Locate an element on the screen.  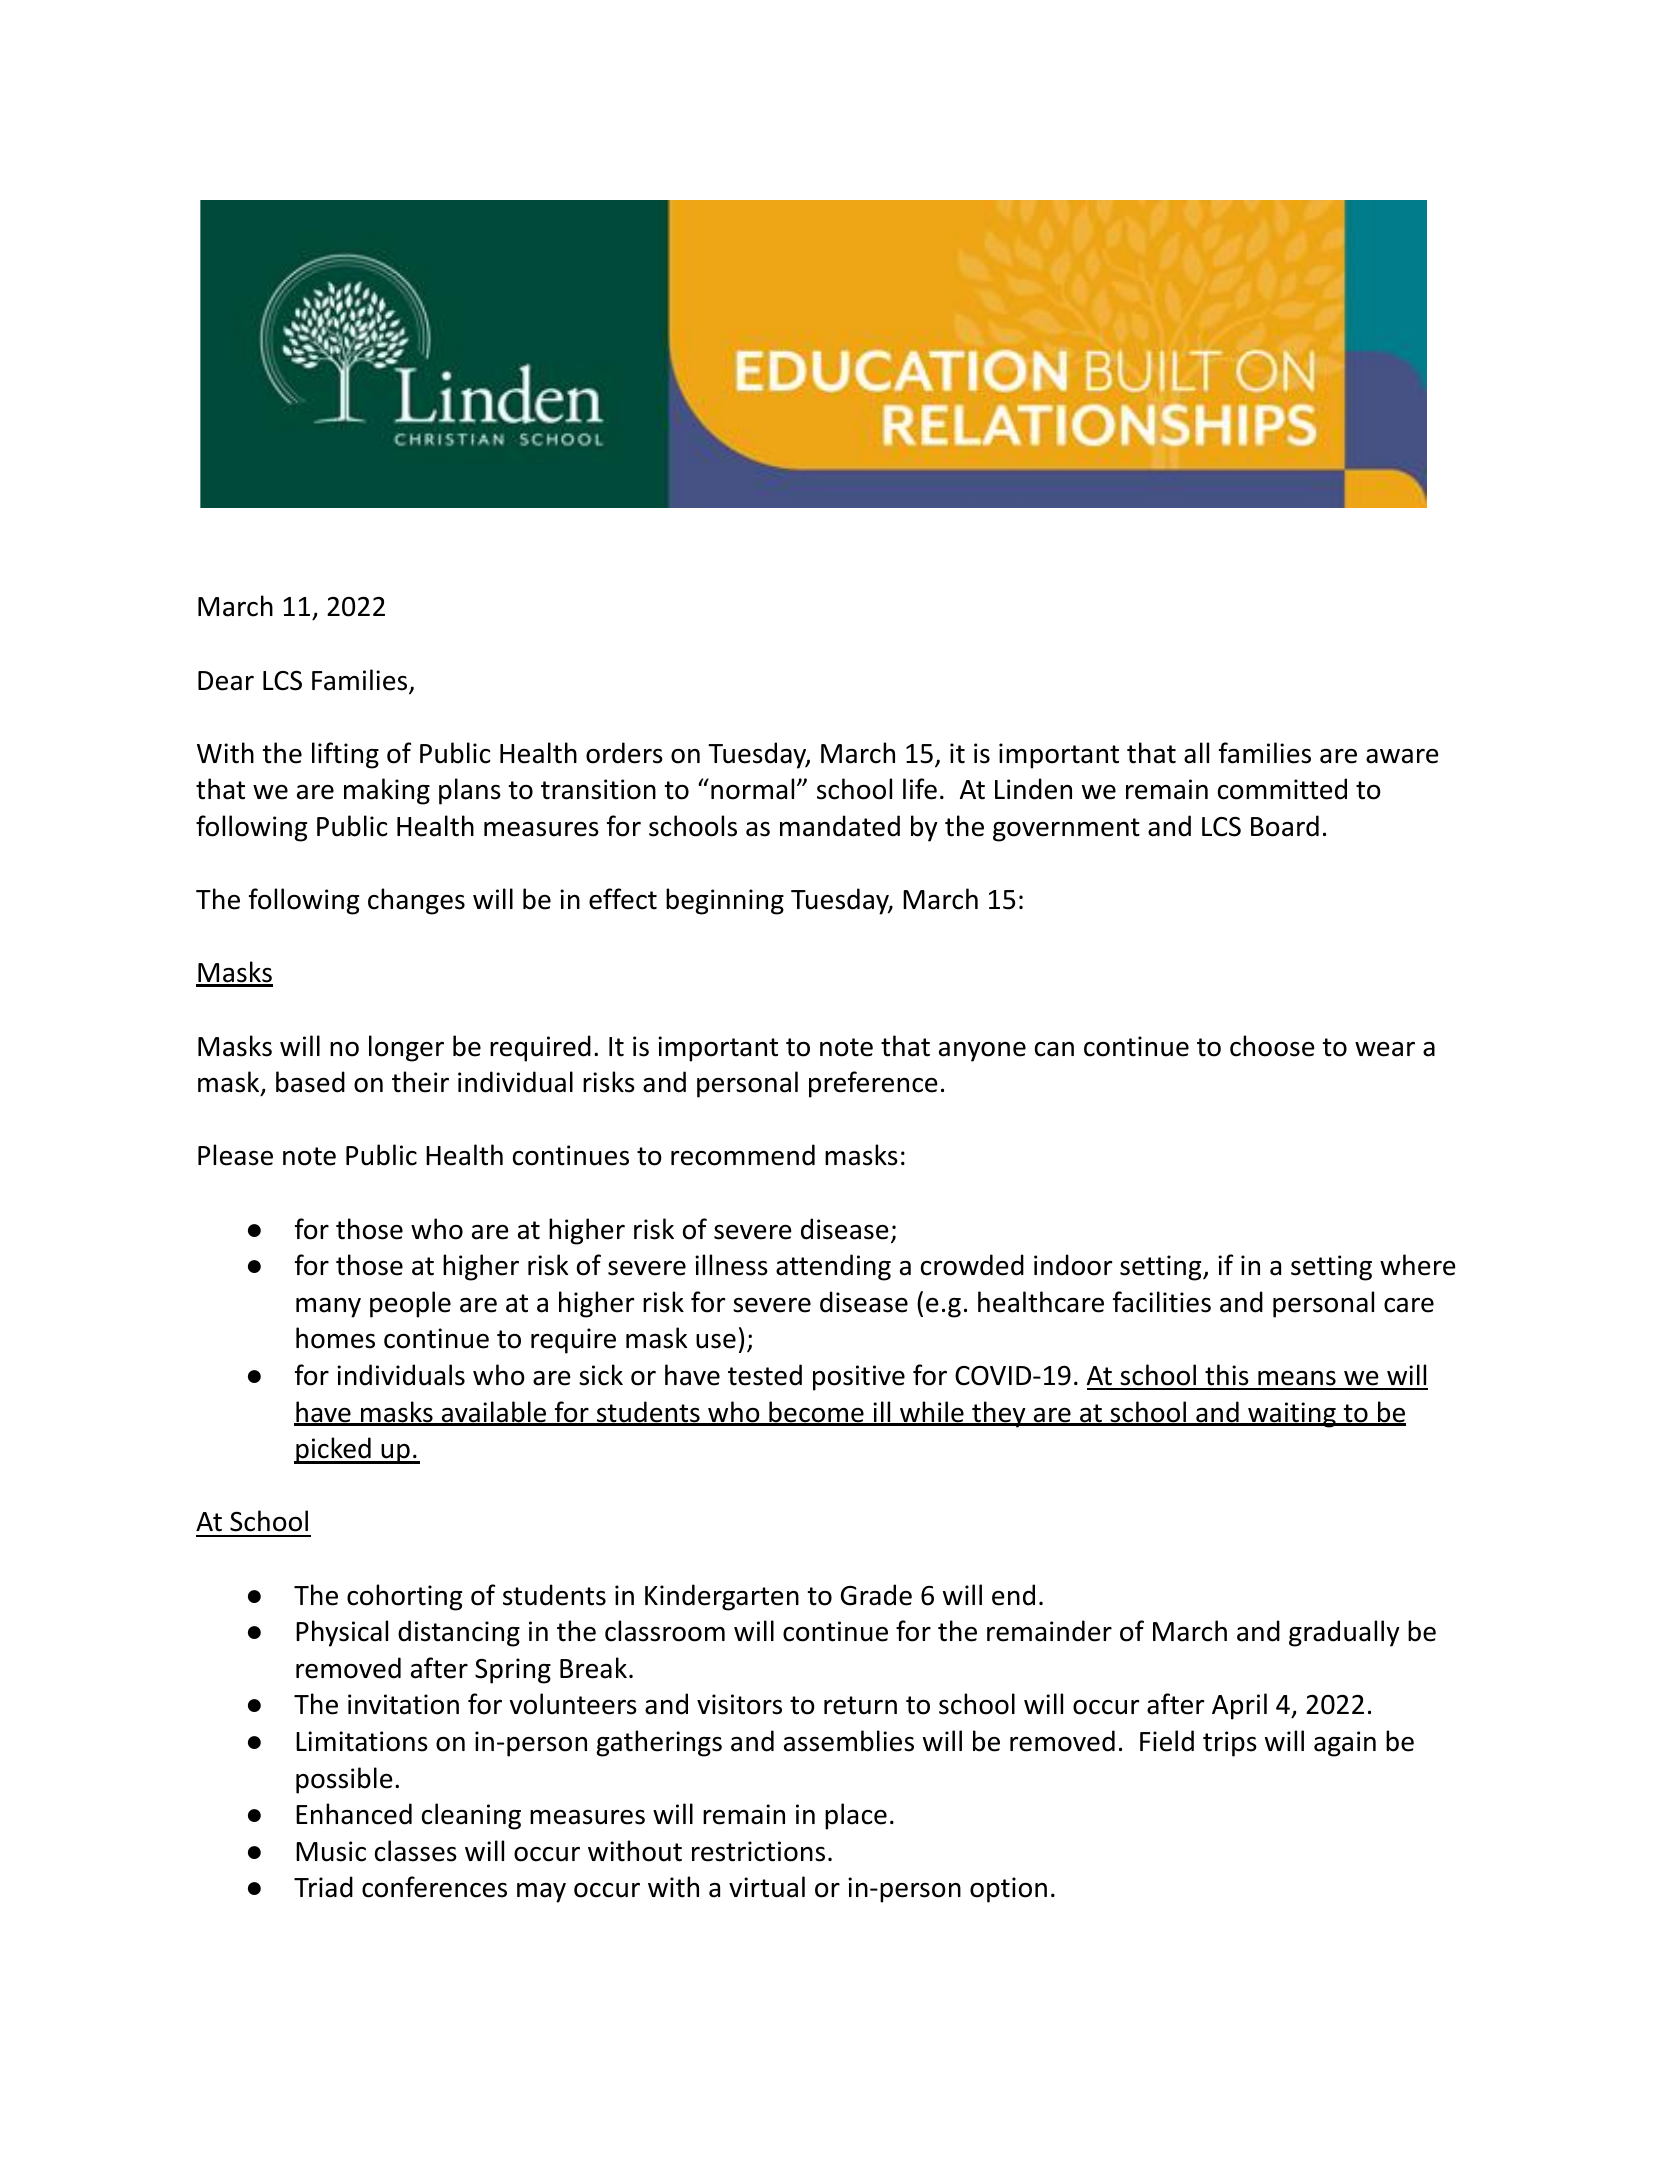
committed is located at coordinates (1282, 789).
